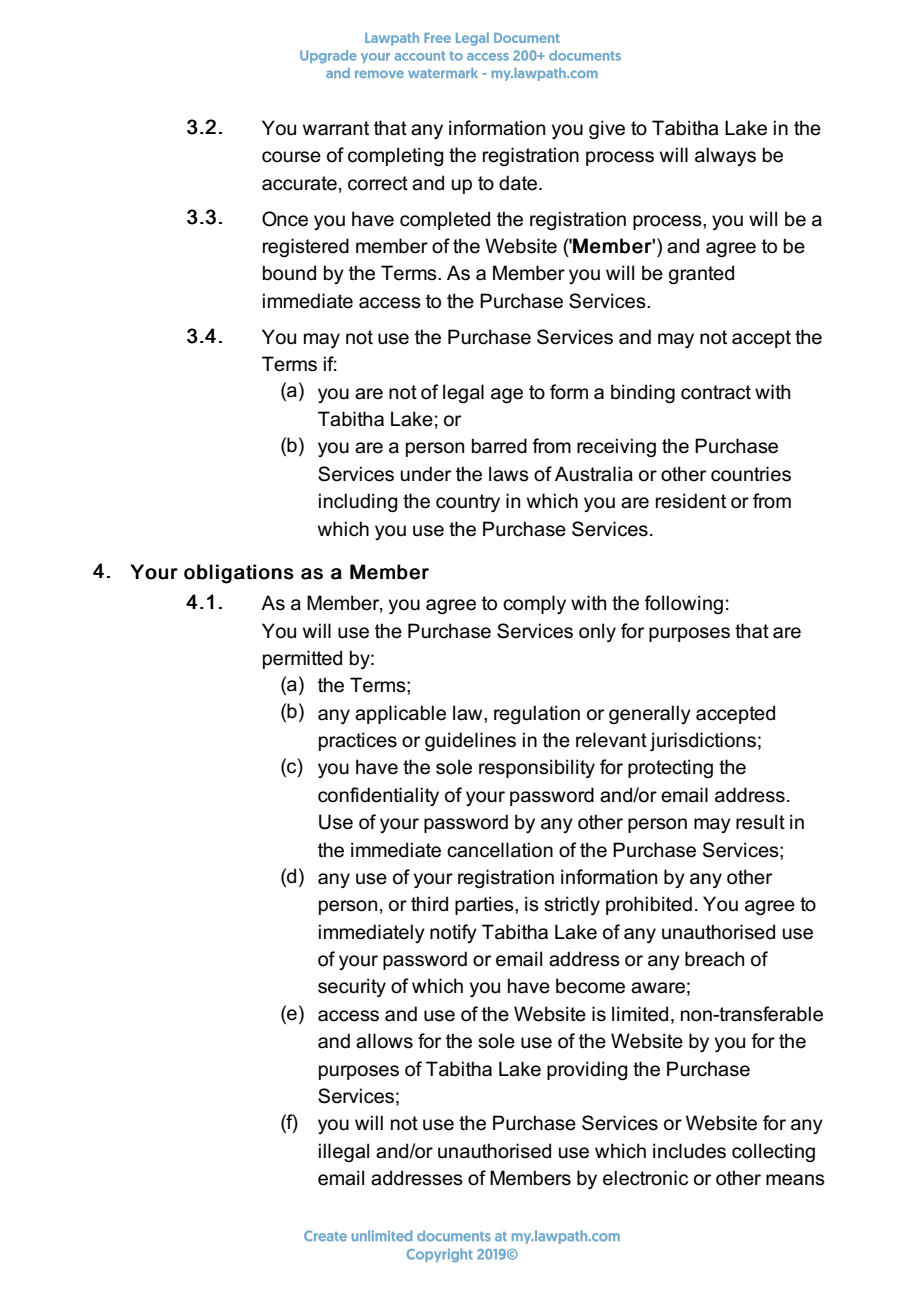 This image has height=1308, width=924. Describe the element at coordinates (534, 604) in the image. I see `comply` at that location.
